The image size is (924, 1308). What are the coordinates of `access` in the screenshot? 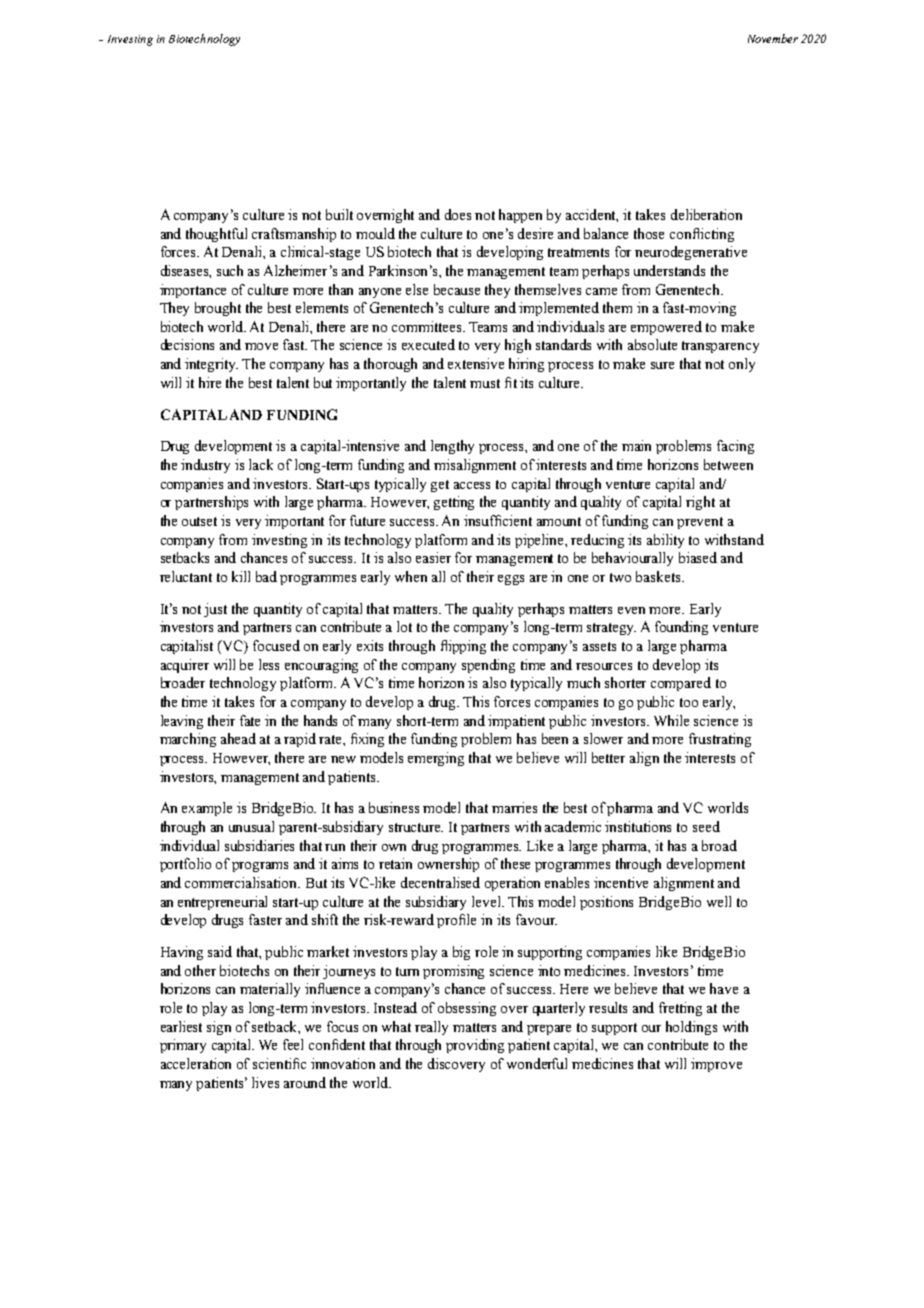 It's located at (472, 485).
